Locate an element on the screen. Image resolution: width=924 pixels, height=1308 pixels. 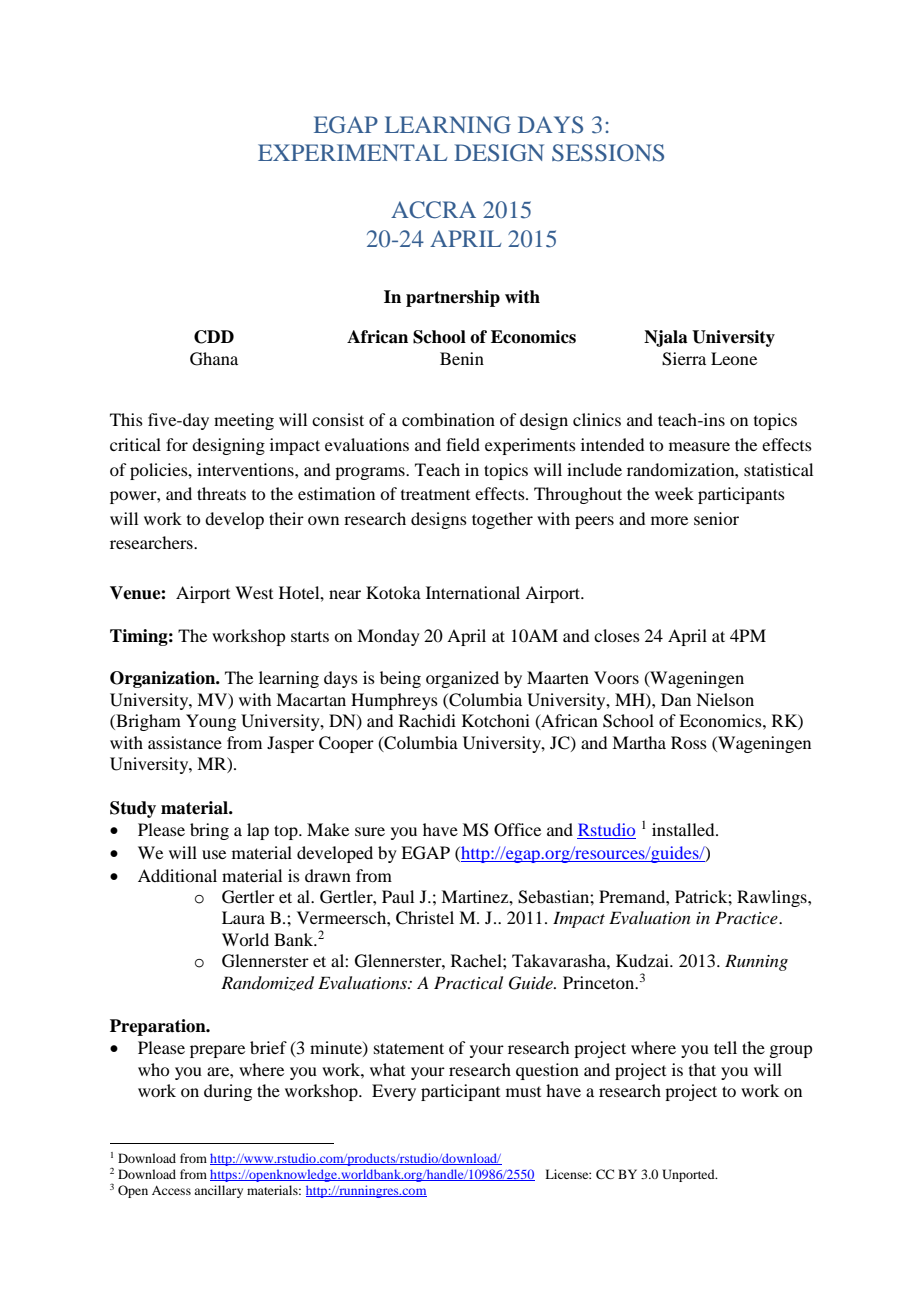
EXPERIMENTAL is located at coordinates (353, 152).
